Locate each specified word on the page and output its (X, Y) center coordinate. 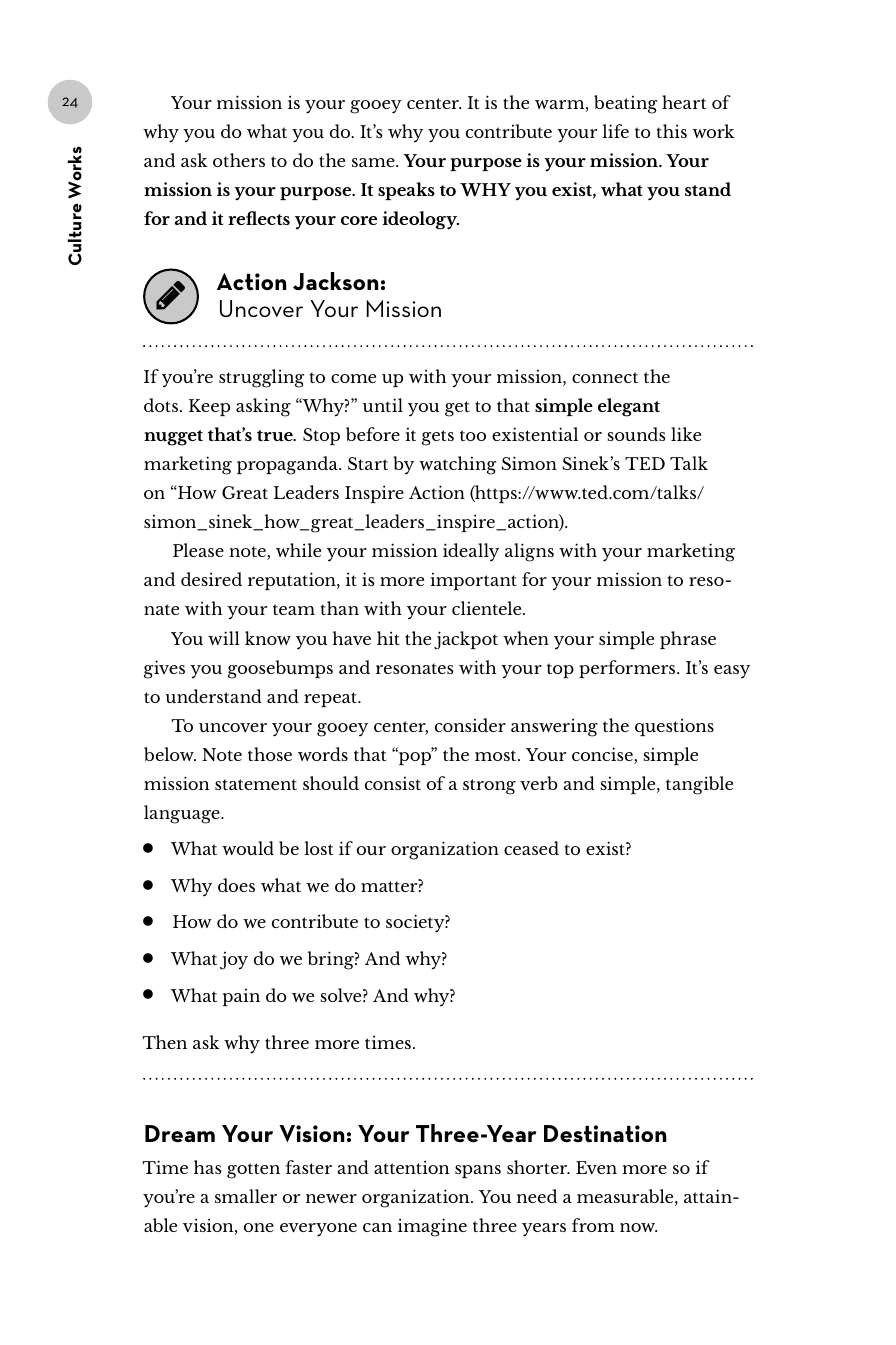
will (224, 638)
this (672, 131)
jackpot (466, 640)
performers (628, 669)
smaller (246, 1196)
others (239, 160)
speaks (406, 191)
